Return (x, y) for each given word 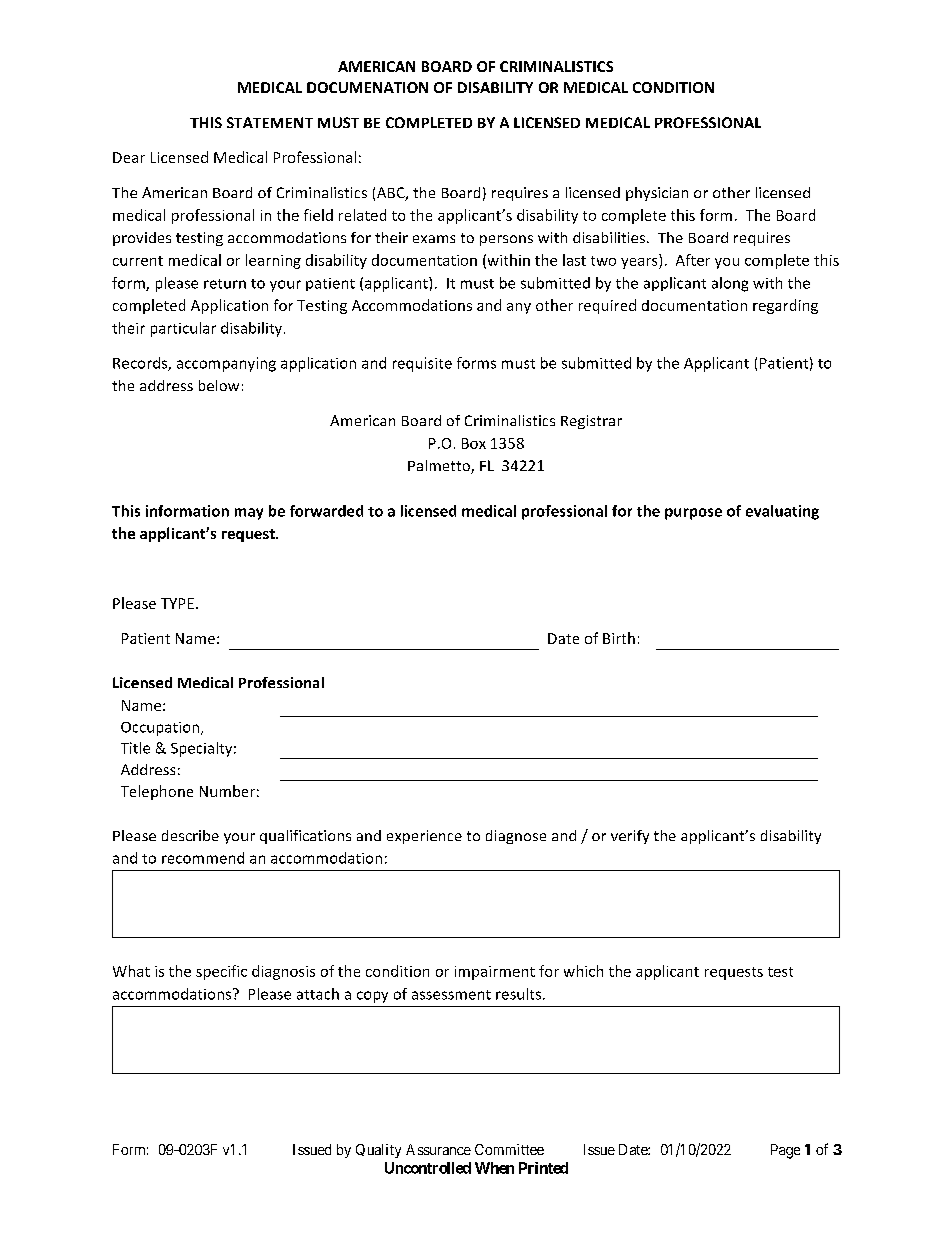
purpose (693, 514)
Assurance (438, 1149)
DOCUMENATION (367, 87)
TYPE (177, 603)
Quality (378, 1151)
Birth (619, 638)
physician (657, 194)
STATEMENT (270, 122)
